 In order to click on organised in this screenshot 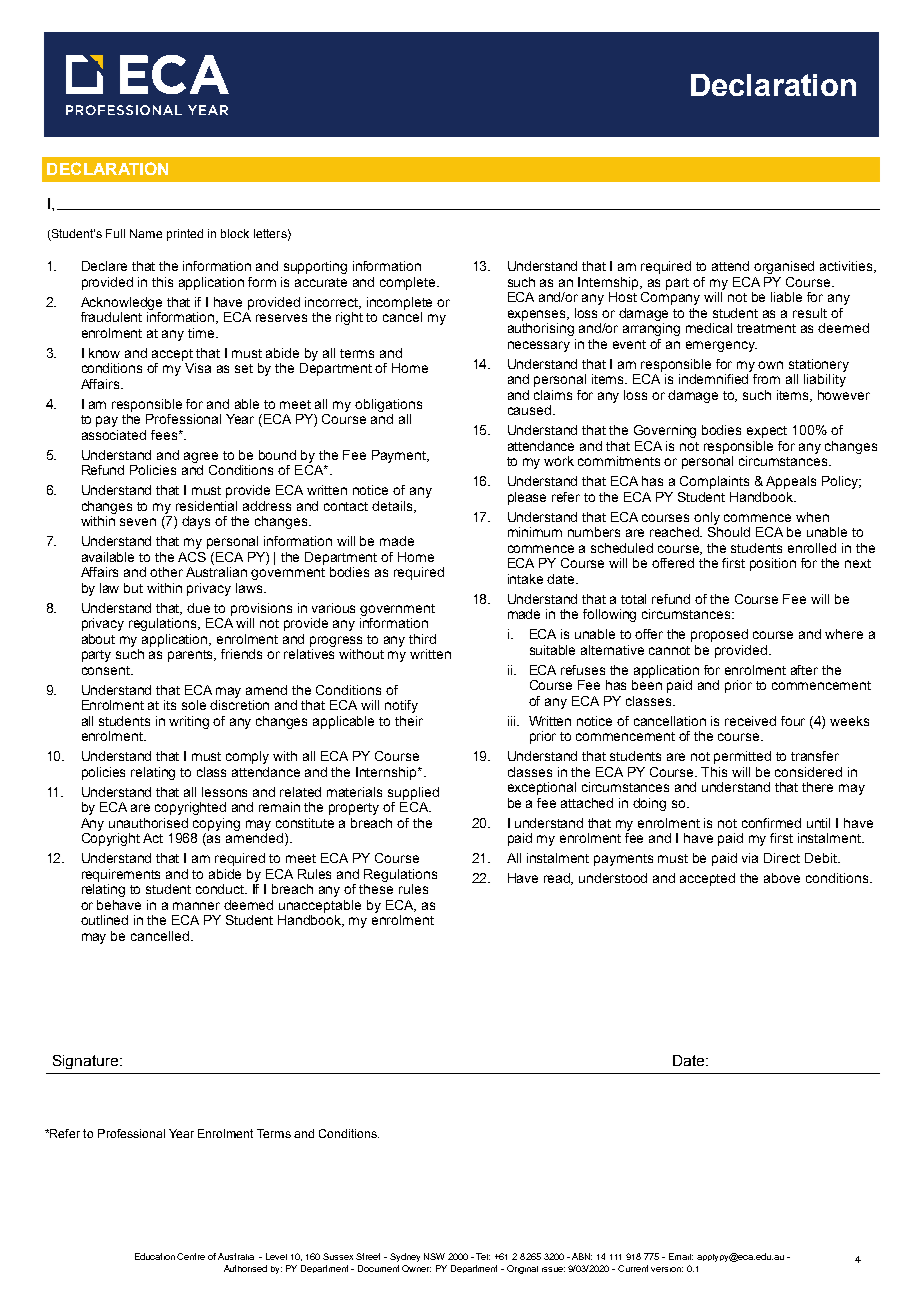, I will do `click(784, 267)`.
